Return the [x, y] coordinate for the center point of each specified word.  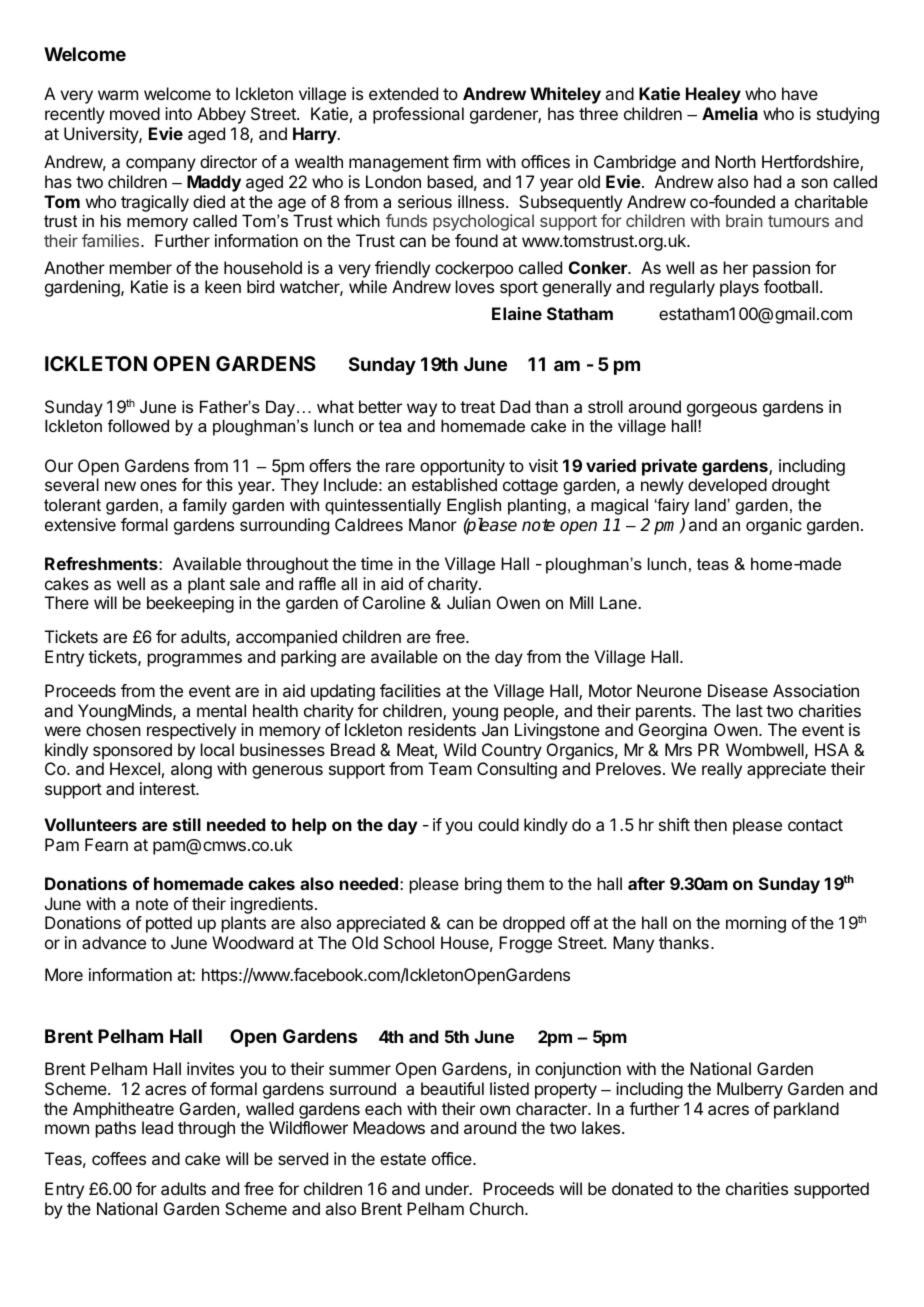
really [722, 770]
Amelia [730, 113]
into [178, 113]
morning [756, 924]
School [409, 942]
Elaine [517, 313]
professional [418, 115]
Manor [433, 524]
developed [727, 486]
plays [739, 288]
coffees [119, 1158]
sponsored [132, 751]
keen [223, 286]
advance [114, 942]
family [204, 506]
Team [450, 768]
